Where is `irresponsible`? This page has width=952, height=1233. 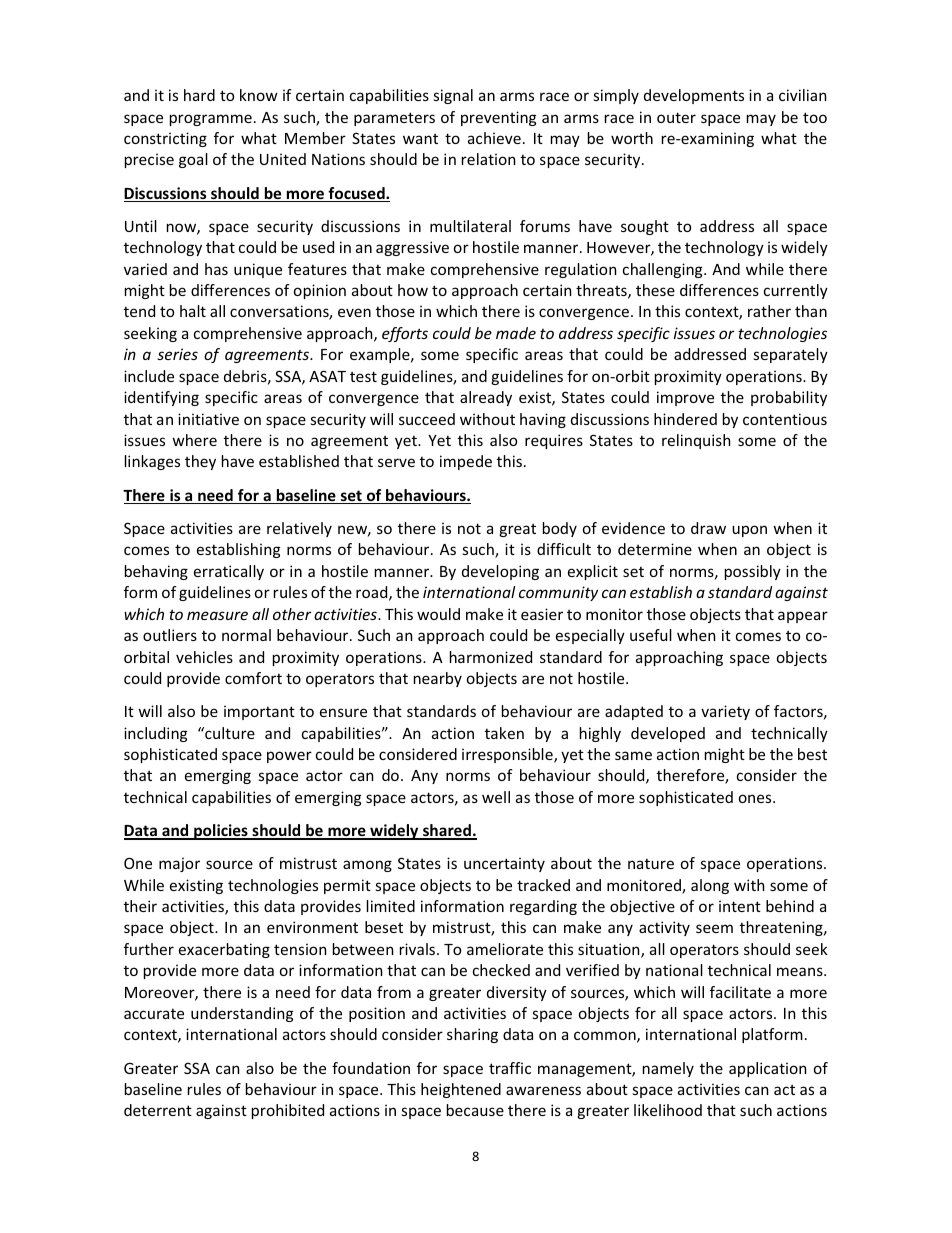 irresponsible is located at coordinates (508, 755).
